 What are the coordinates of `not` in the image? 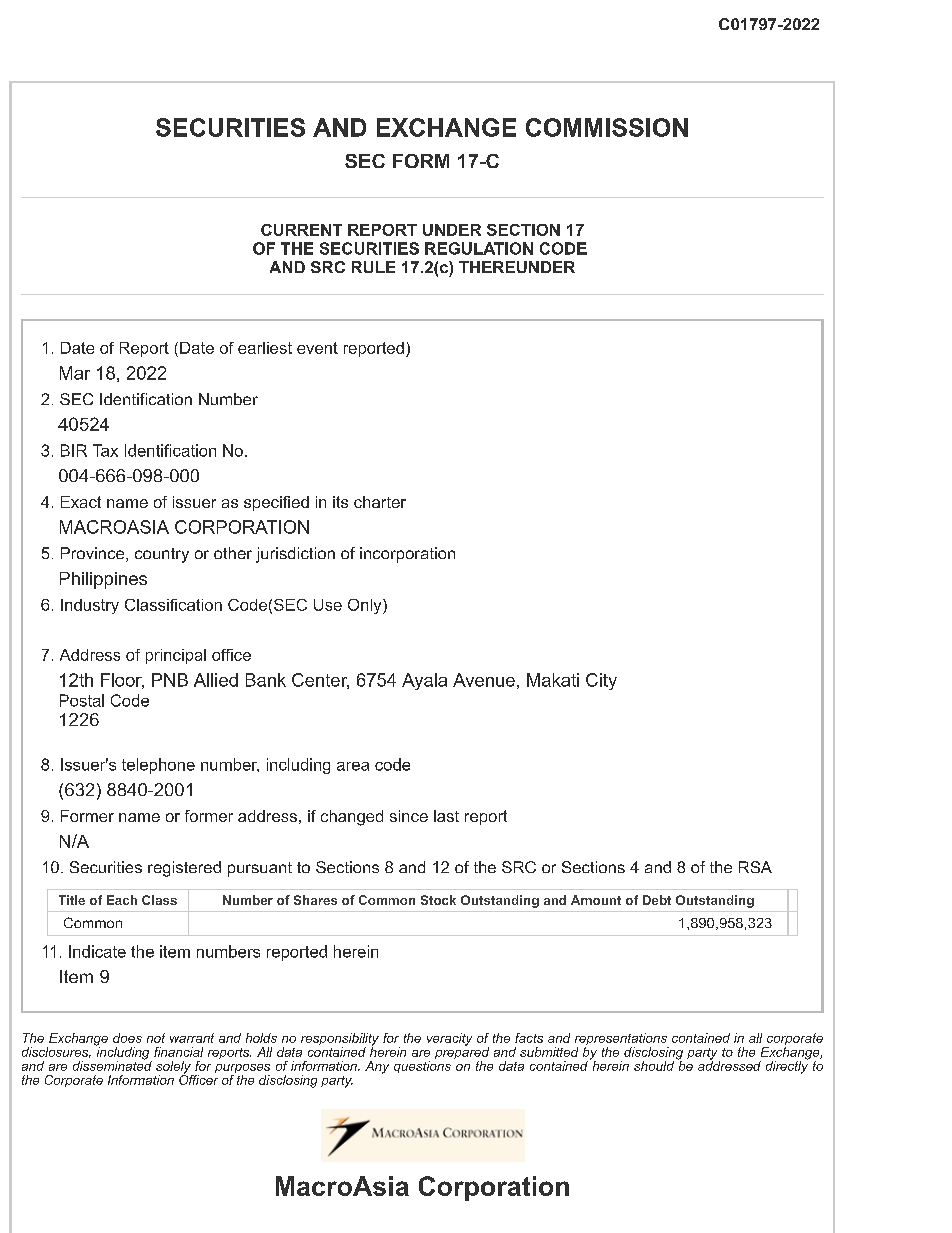 It's located at (156, 1038).
